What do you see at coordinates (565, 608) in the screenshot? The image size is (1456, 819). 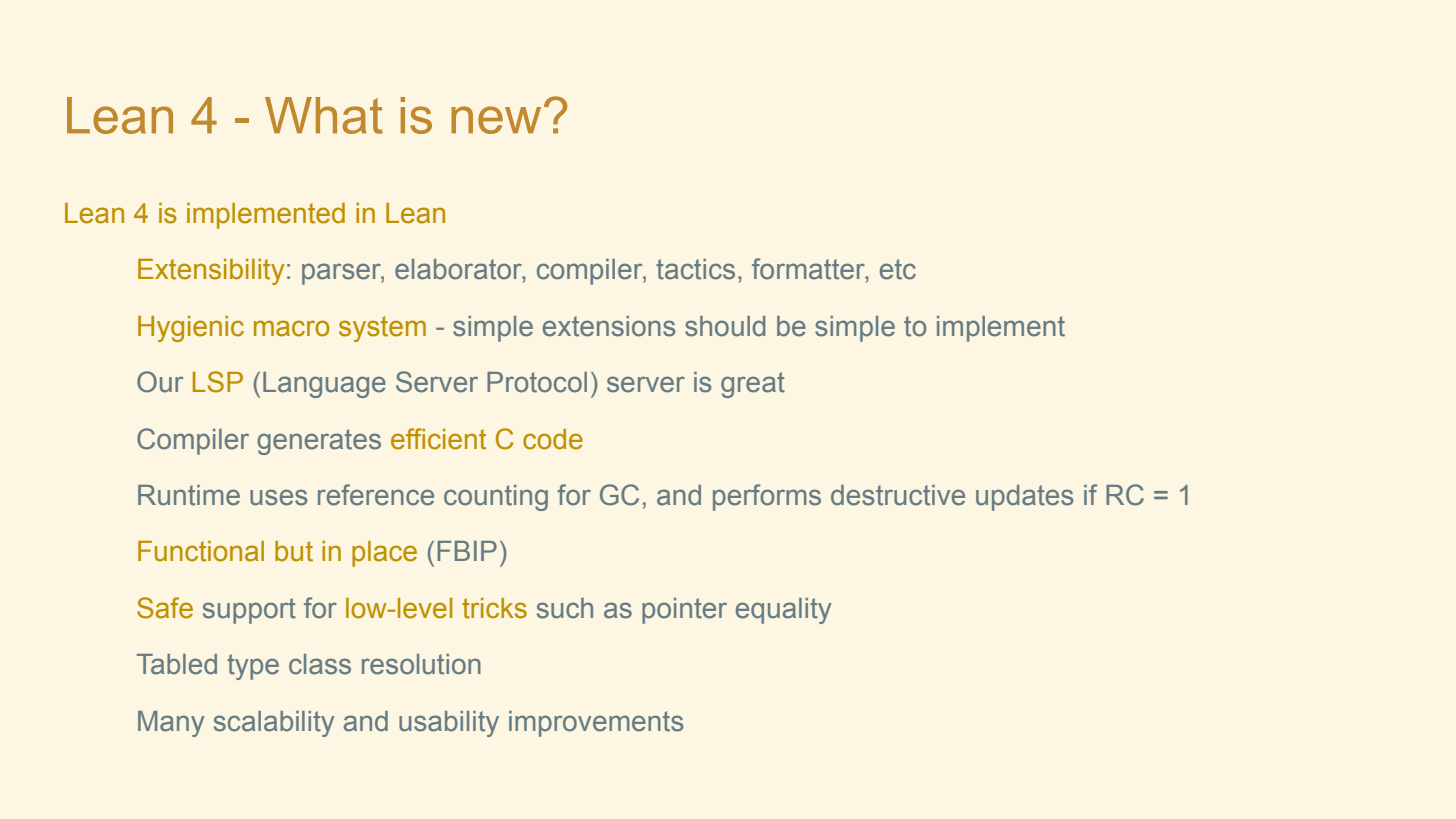 I see `such` at bounding box center [565, 608].
